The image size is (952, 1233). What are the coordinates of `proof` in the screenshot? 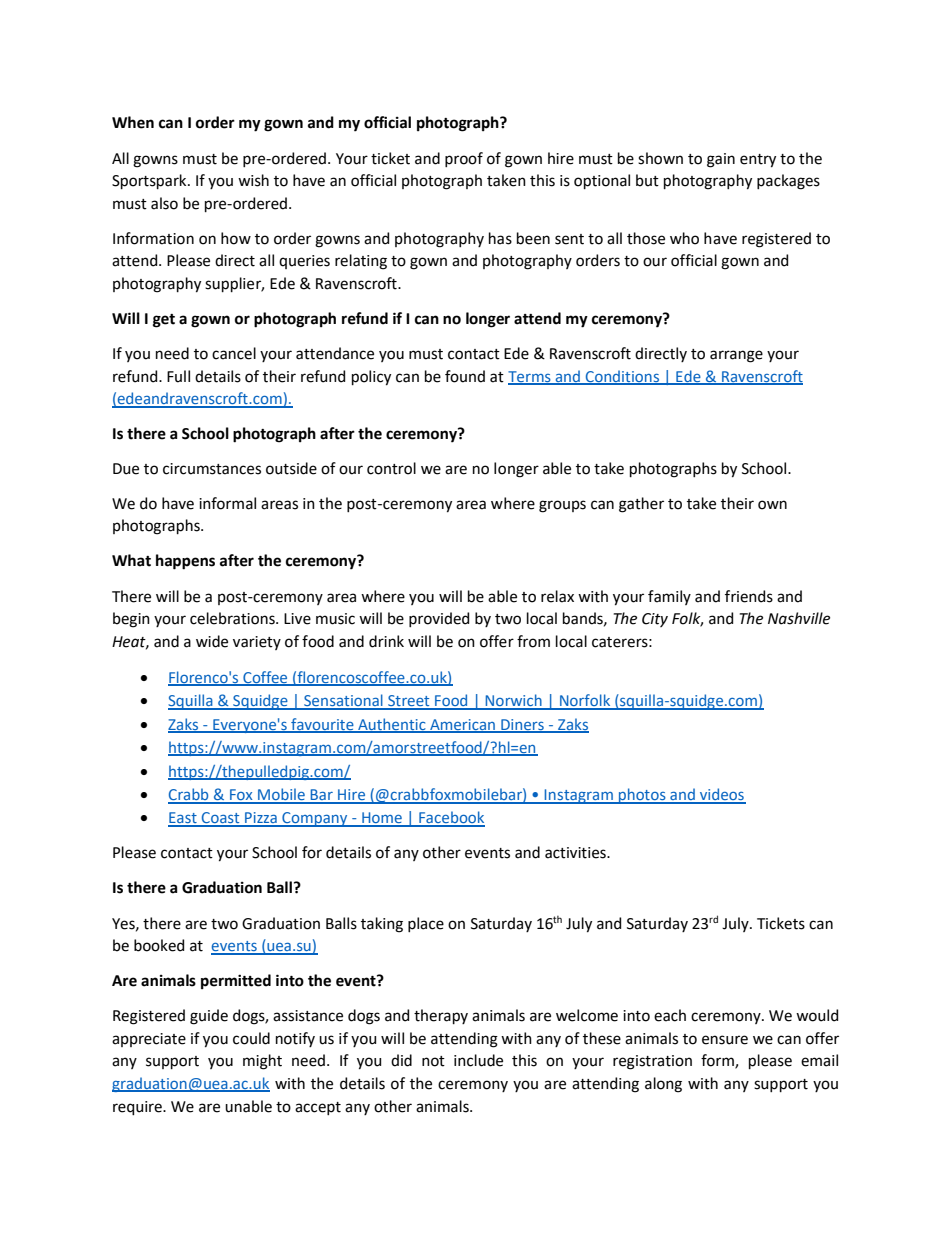 It's located at (464, 159).
